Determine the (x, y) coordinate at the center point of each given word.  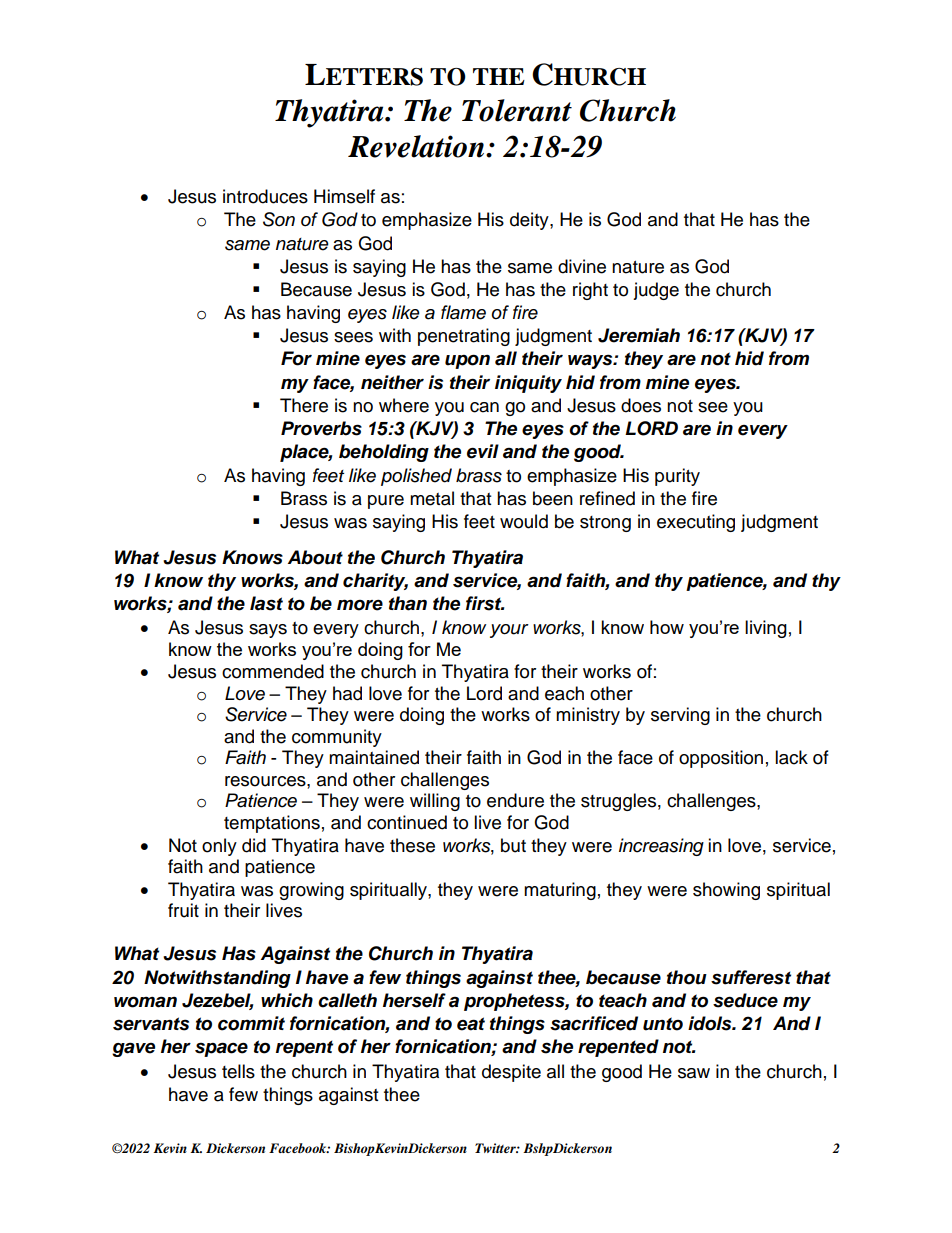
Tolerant (517, 110)
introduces (265, 196)
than (408, 603)
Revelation (417, 146)
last (266, 603)
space (221, 1049)
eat (471, 1024)
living (766, 629)
